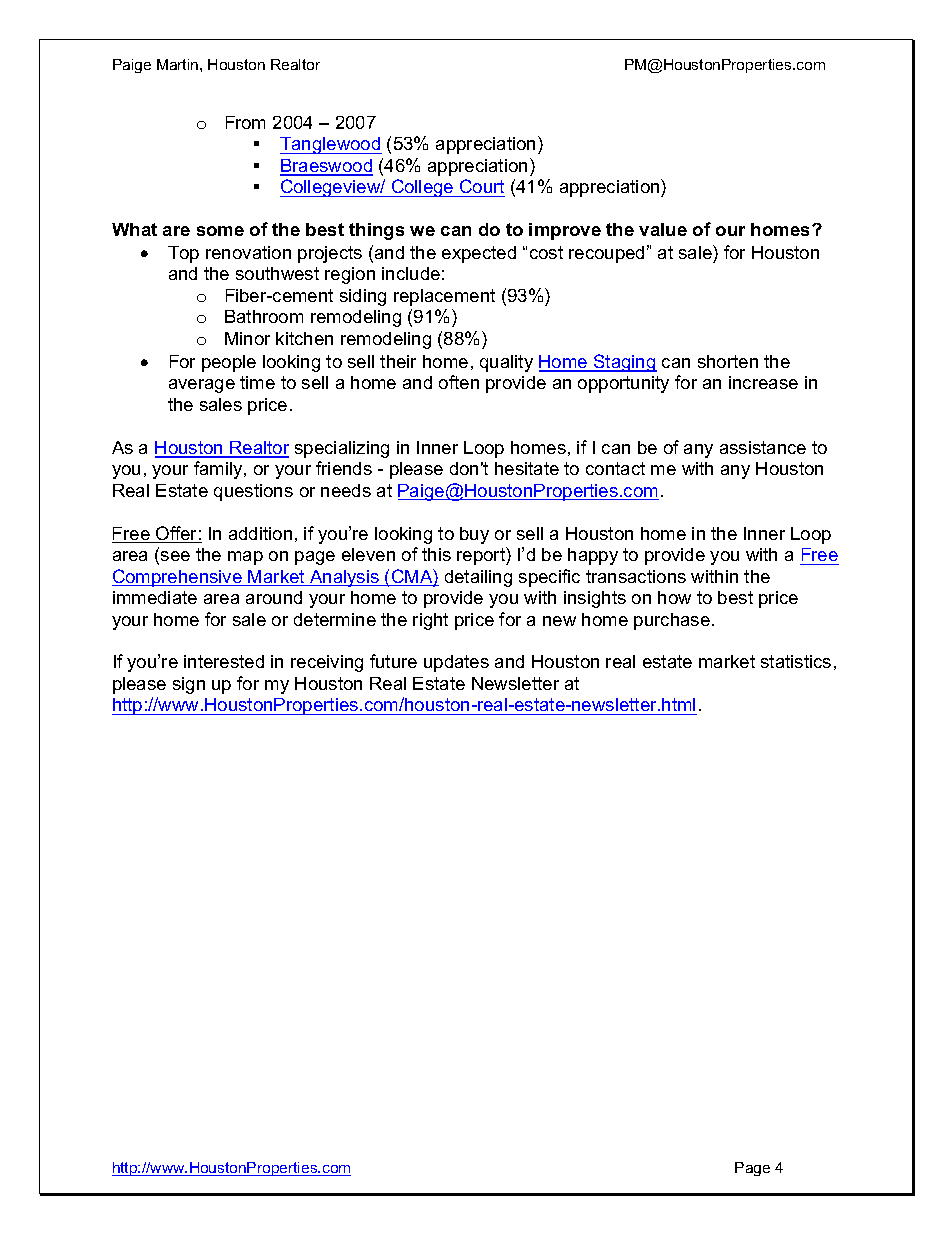  I want to click on average, so click(202, 386).
